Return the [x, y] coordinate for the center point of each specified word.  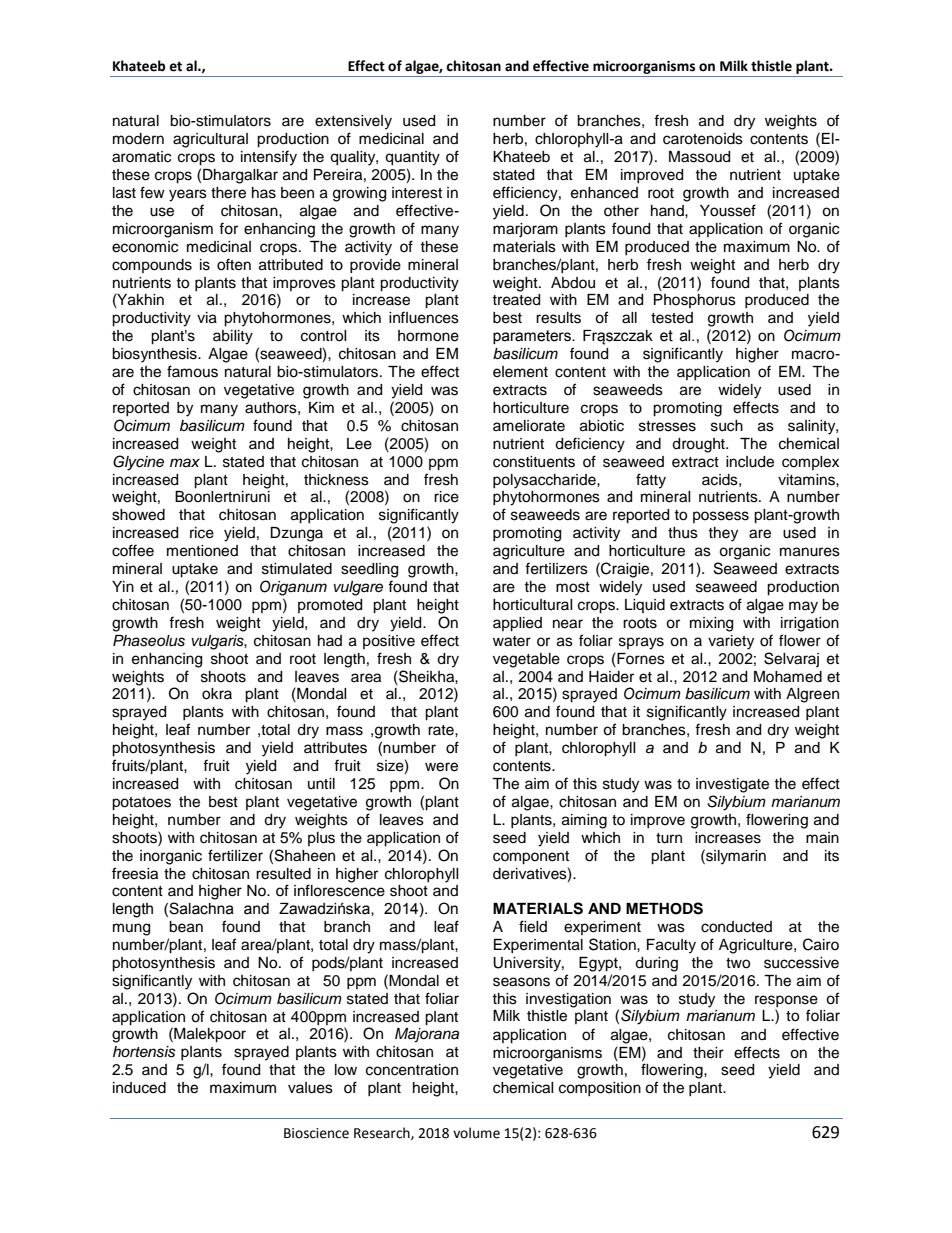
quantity [412, 158]
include [750, 462]
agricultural [210, 140]
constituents [534, 462]
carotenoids [703, 139]
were [441, 767]
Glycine [138, 463]
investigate [732, 785]
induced [139, 1088]
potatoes [141, 804]
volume [476, 1133]
